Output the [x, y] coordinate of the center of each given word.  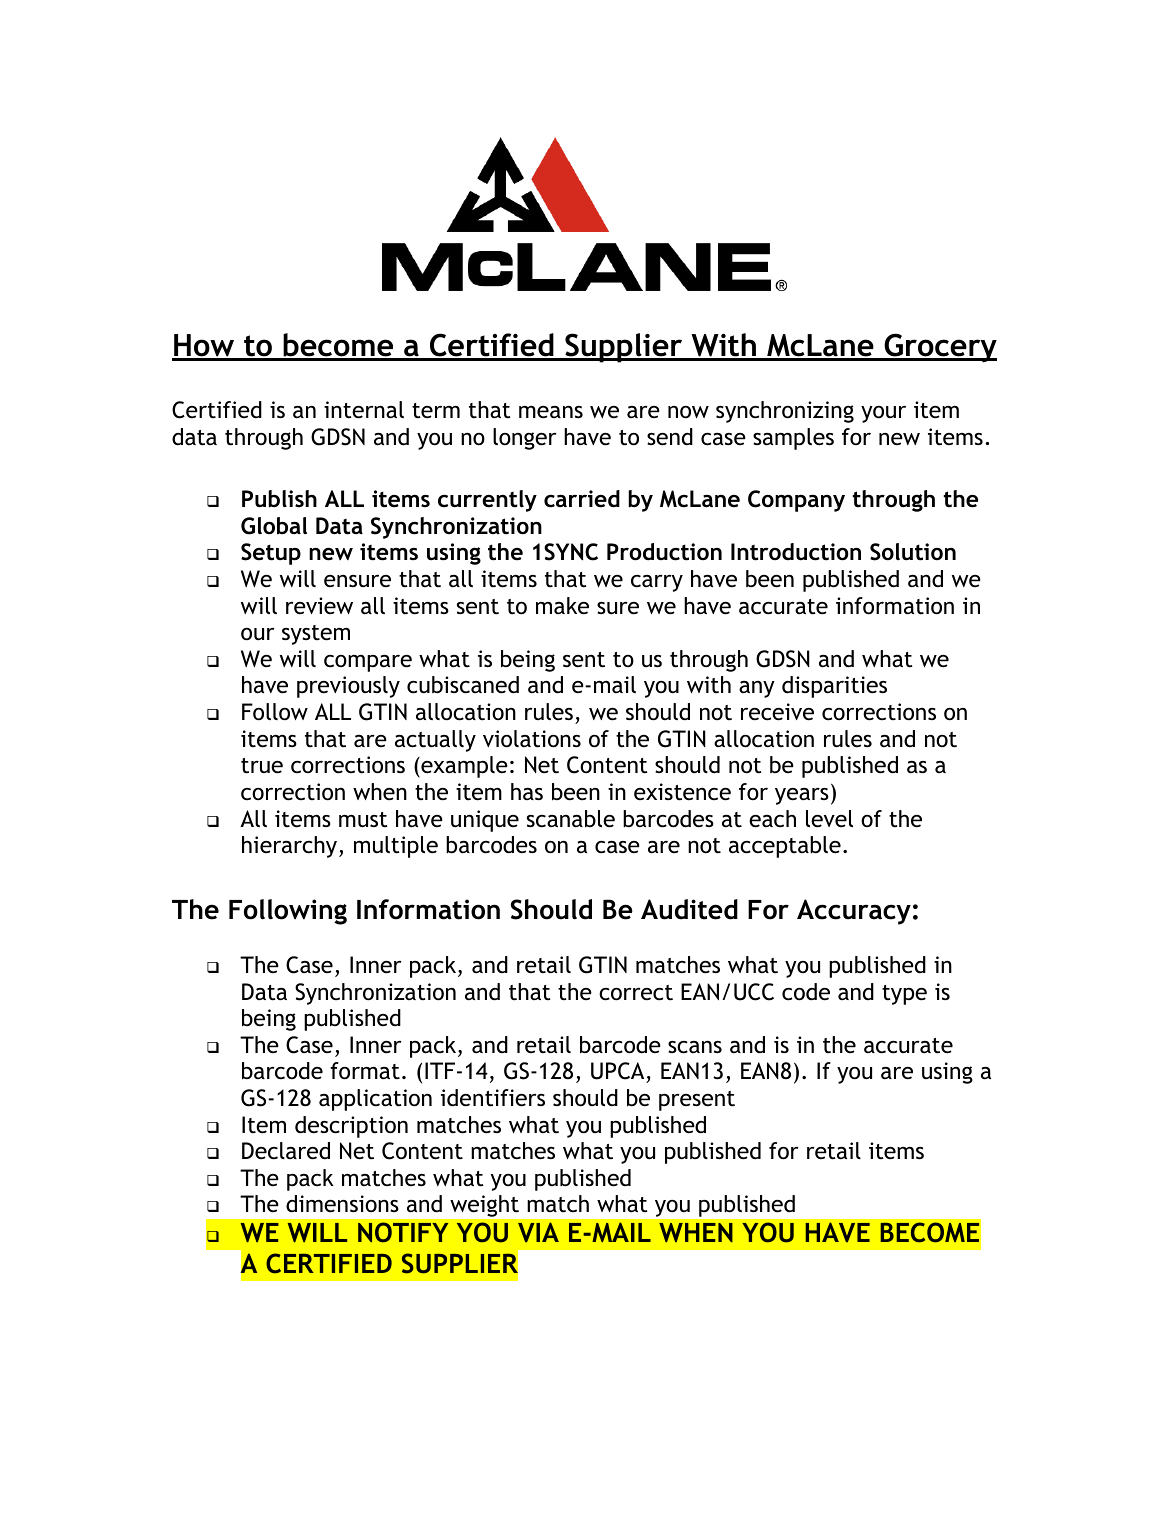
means [551, 412]
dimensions [342, 1204]
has [527, 792]
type [904, 995]
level [829, 819]
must [363, 820]
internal [364, 410]
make [562, 606]
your [883, 414]
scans [695, 1047]
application [375, 1100]
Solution [913, 552]
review [319, 605]
